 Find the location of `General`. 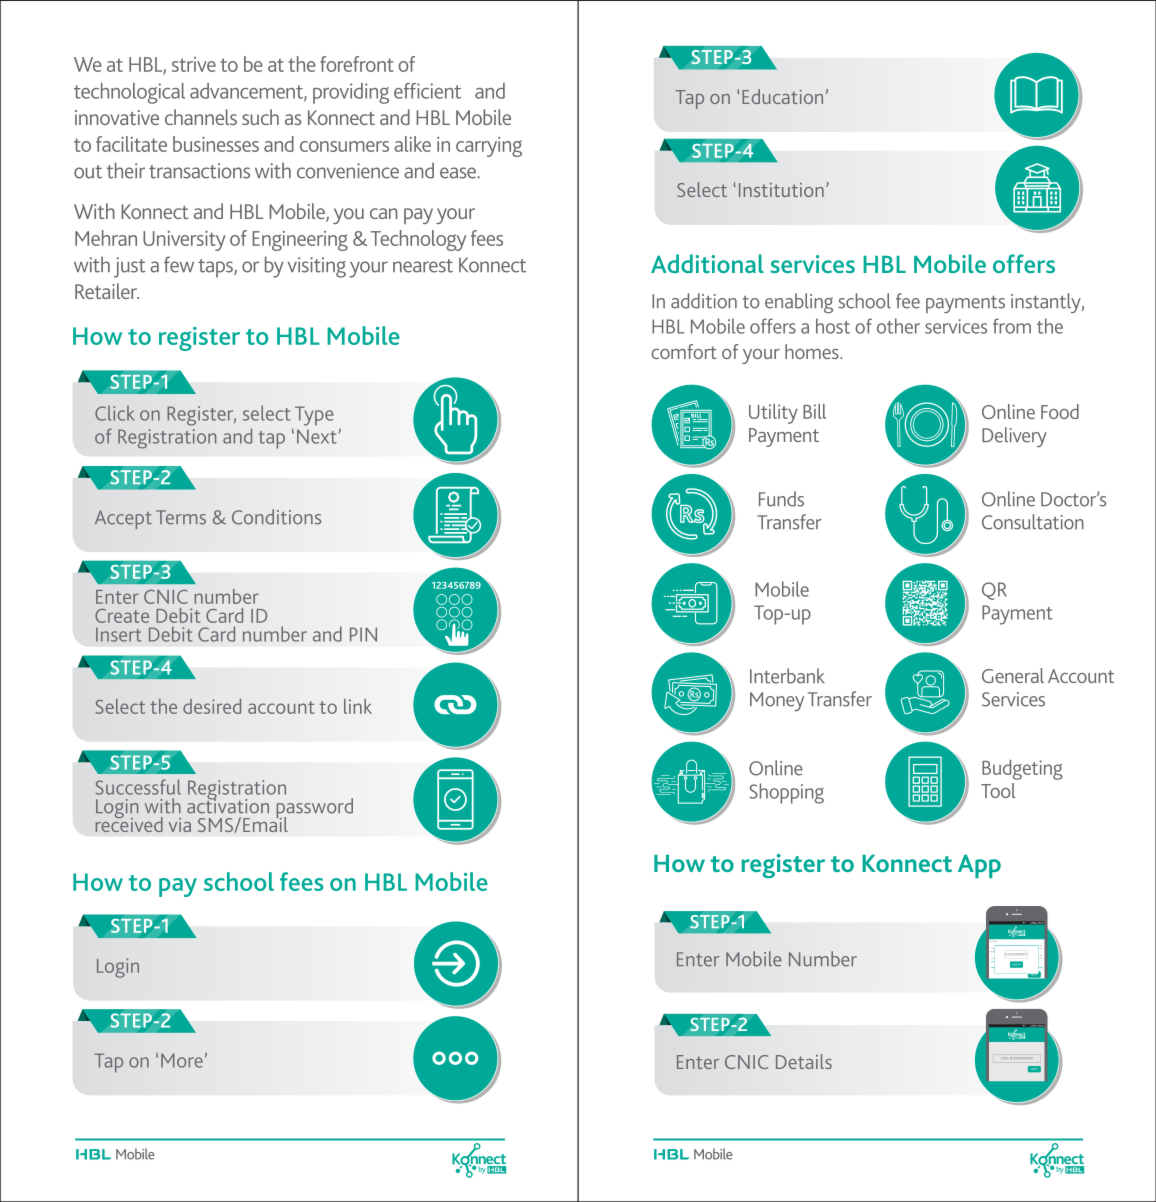

General is located at coordinates (1013, 675).
